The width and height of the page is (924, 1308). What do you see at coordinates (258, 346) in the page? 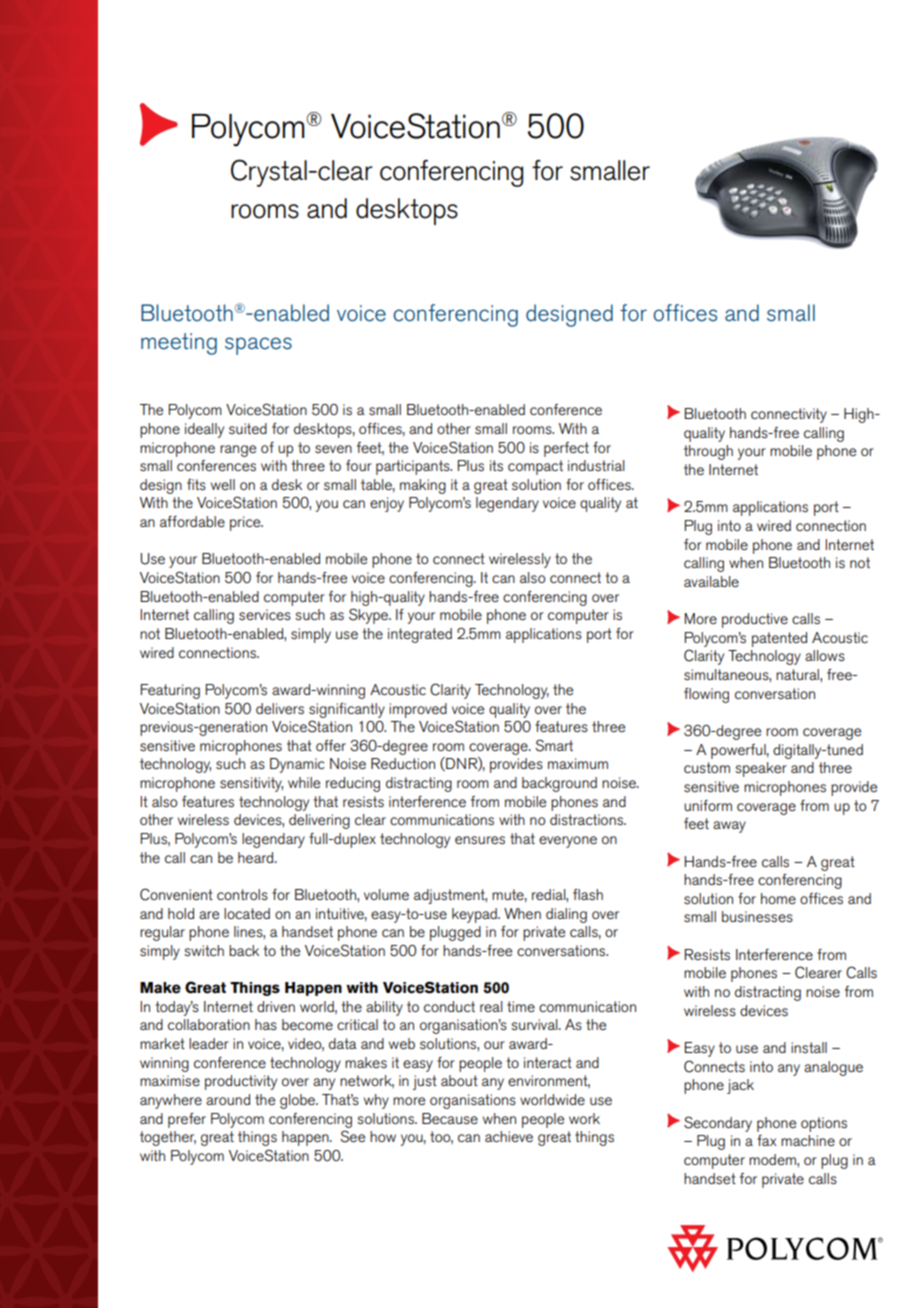
I see `spaces` at bounding box center [258, 346].
